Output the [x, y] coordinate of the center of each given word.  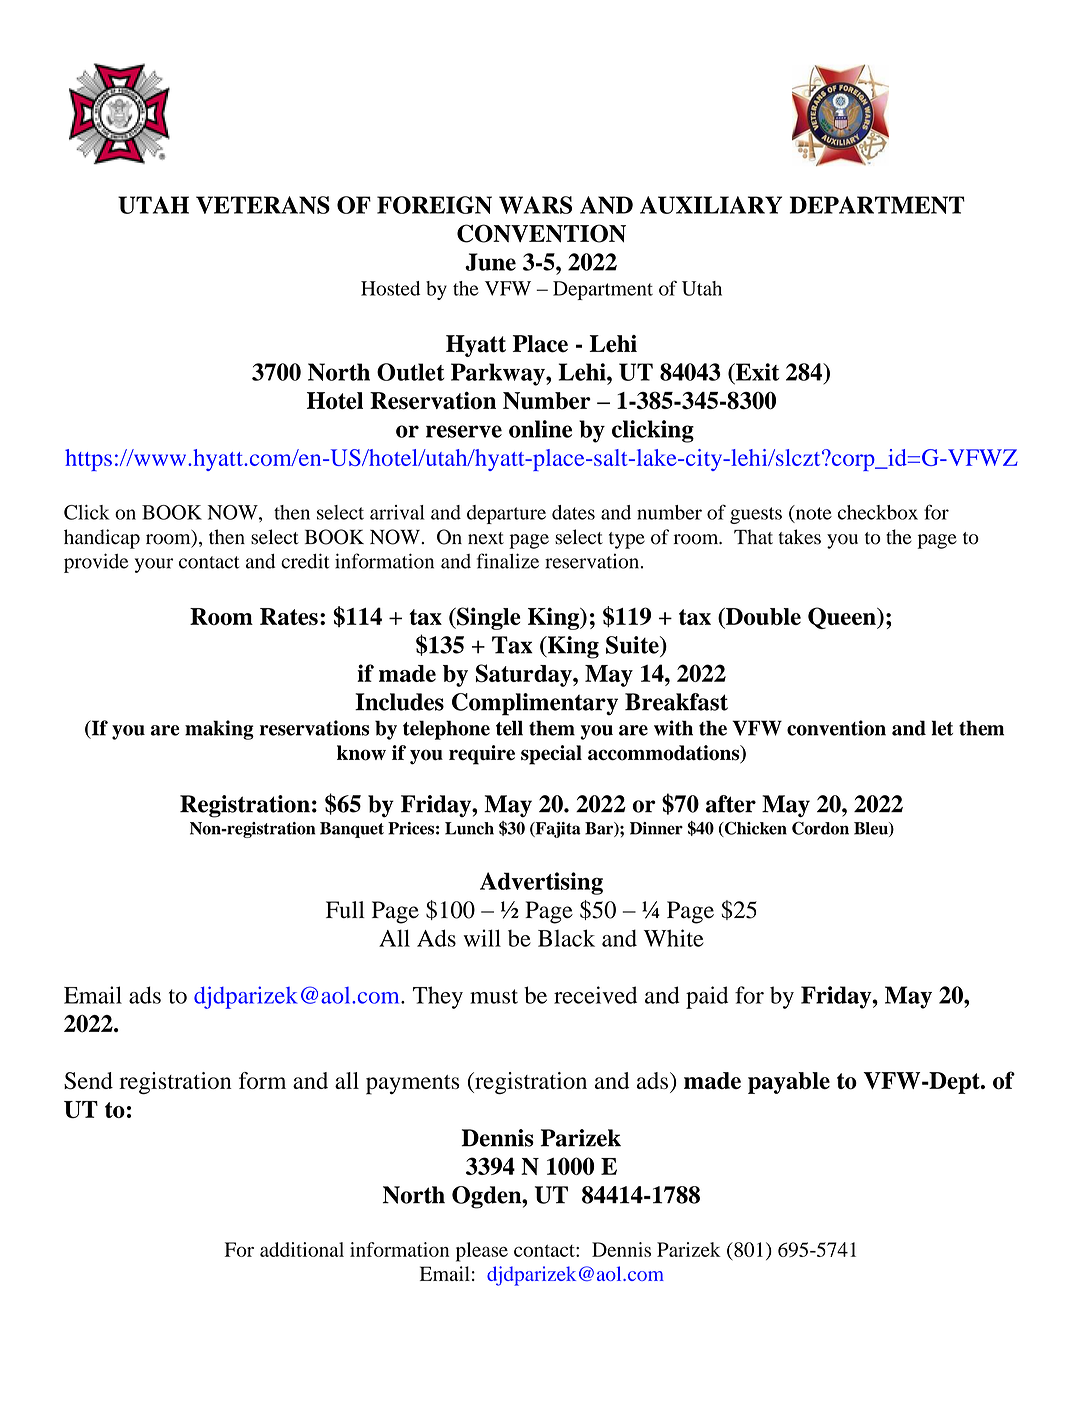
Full [345, 910]
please [482, 1252]
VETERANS [263, 205]
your [154, 565]
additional [302, 1249]
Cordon [820, 828]
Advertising [541, 883]
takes [800, 537]
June [490, 262]
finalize [508, 561]
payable [789, 1083]
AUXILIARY [711, 205]
